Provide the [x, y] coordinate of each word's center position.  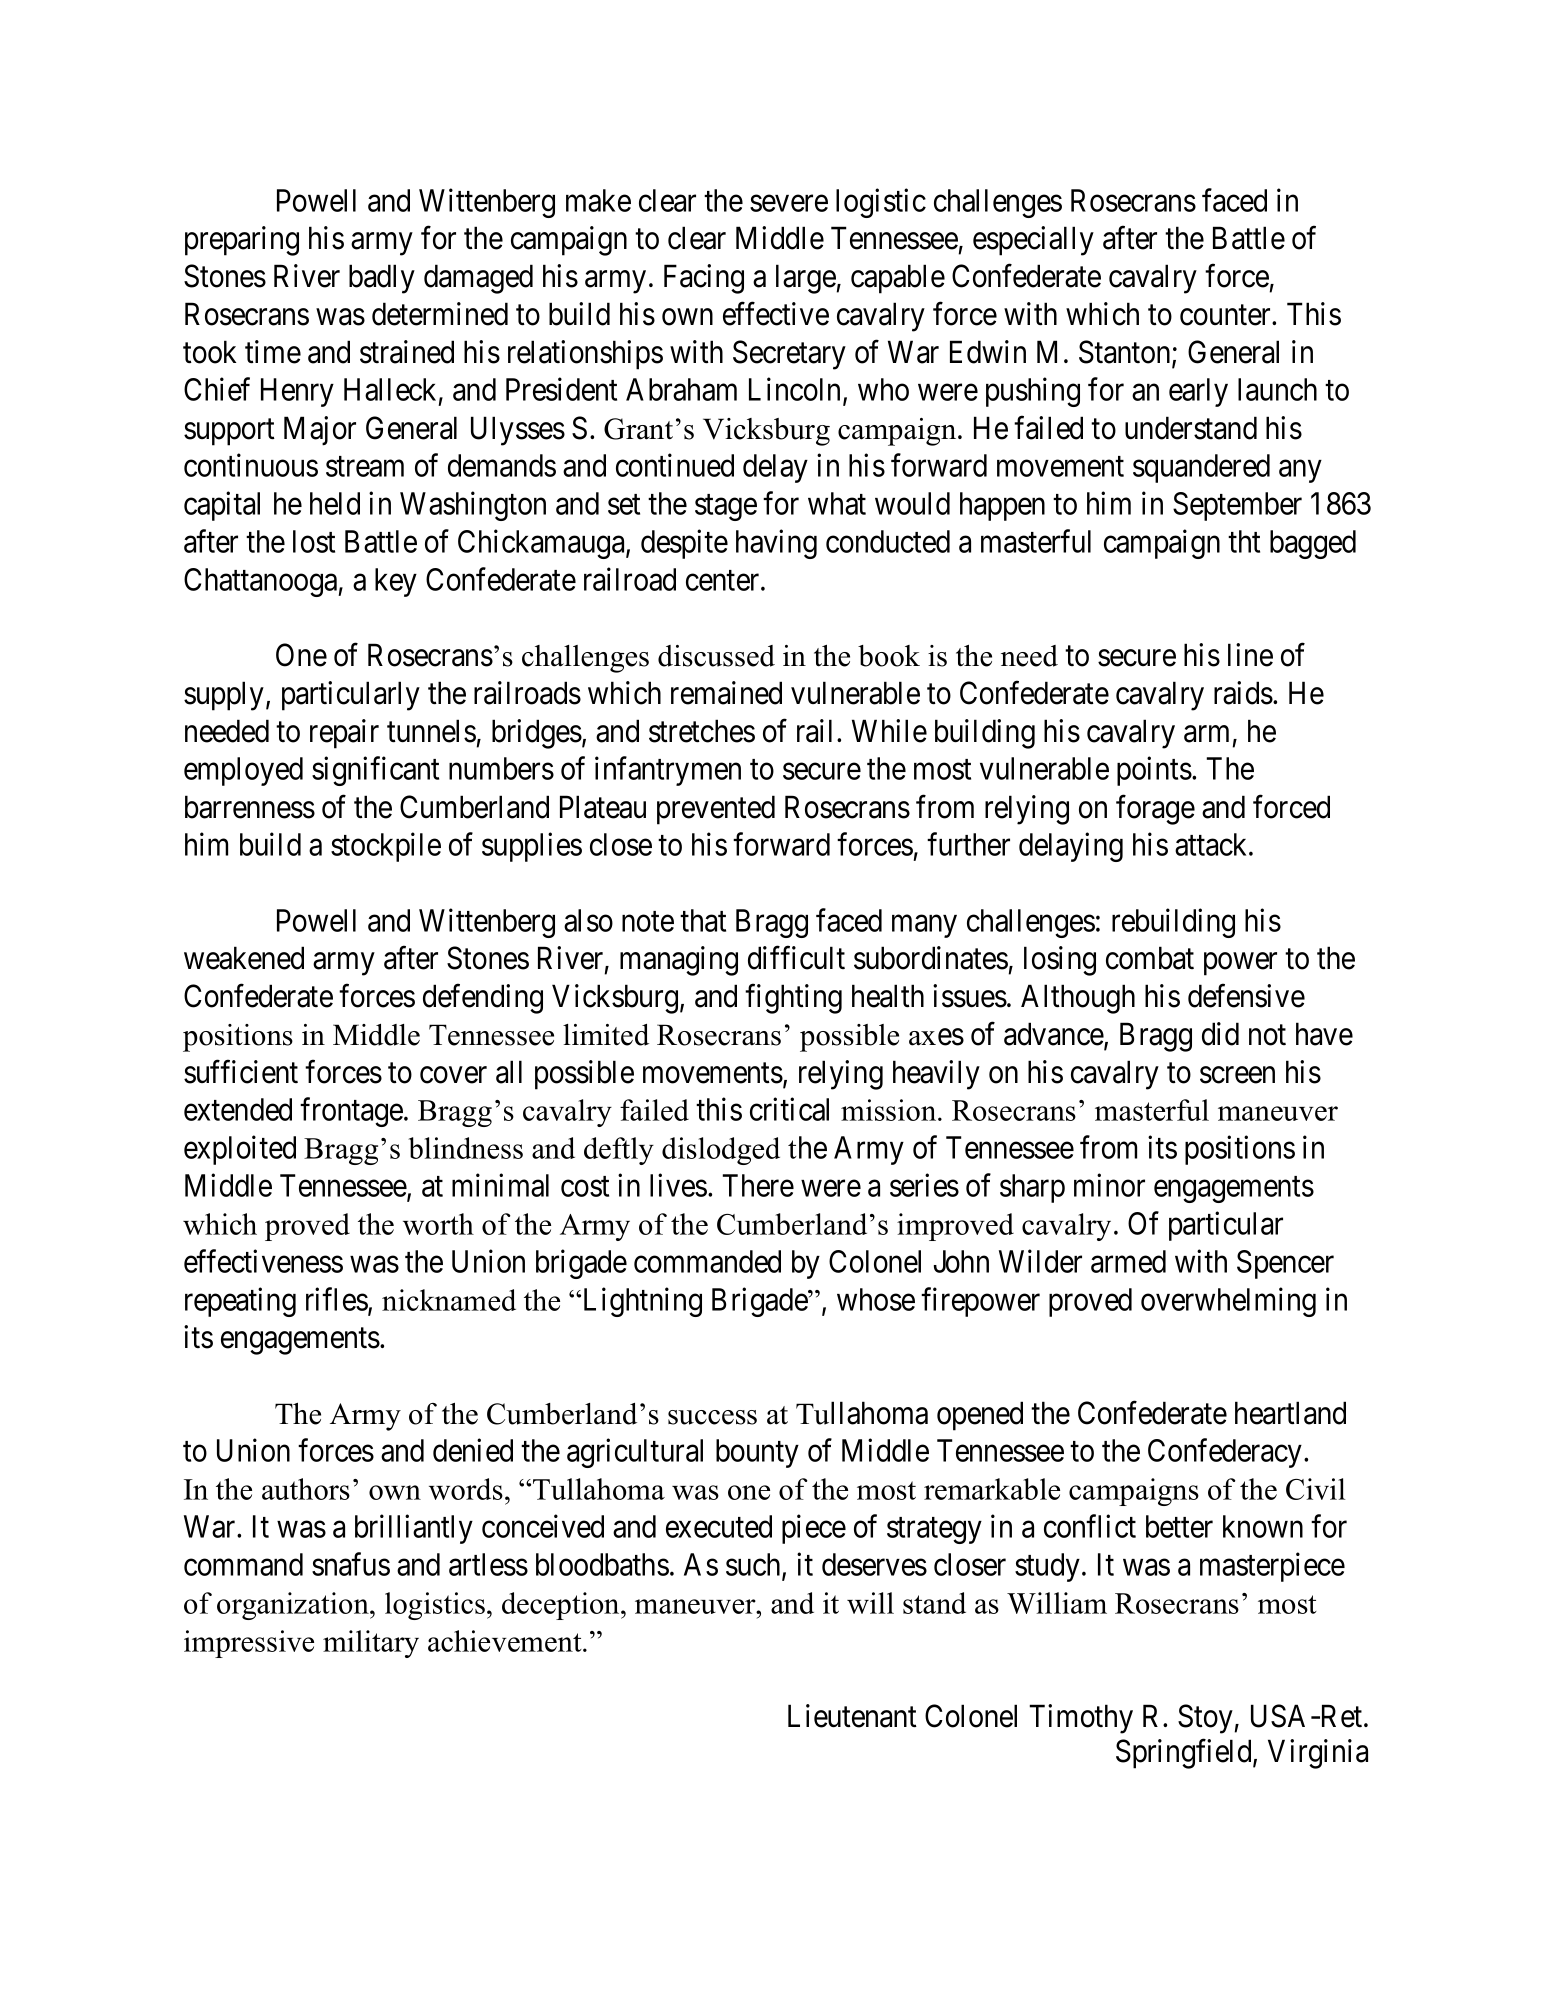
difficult [796, 958]
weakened [244, 958]
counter [1226, 315]
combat [1150, 958]
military [371, 1644]
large [806, 279]
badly [382, 279]
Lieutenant [852, 1716]
